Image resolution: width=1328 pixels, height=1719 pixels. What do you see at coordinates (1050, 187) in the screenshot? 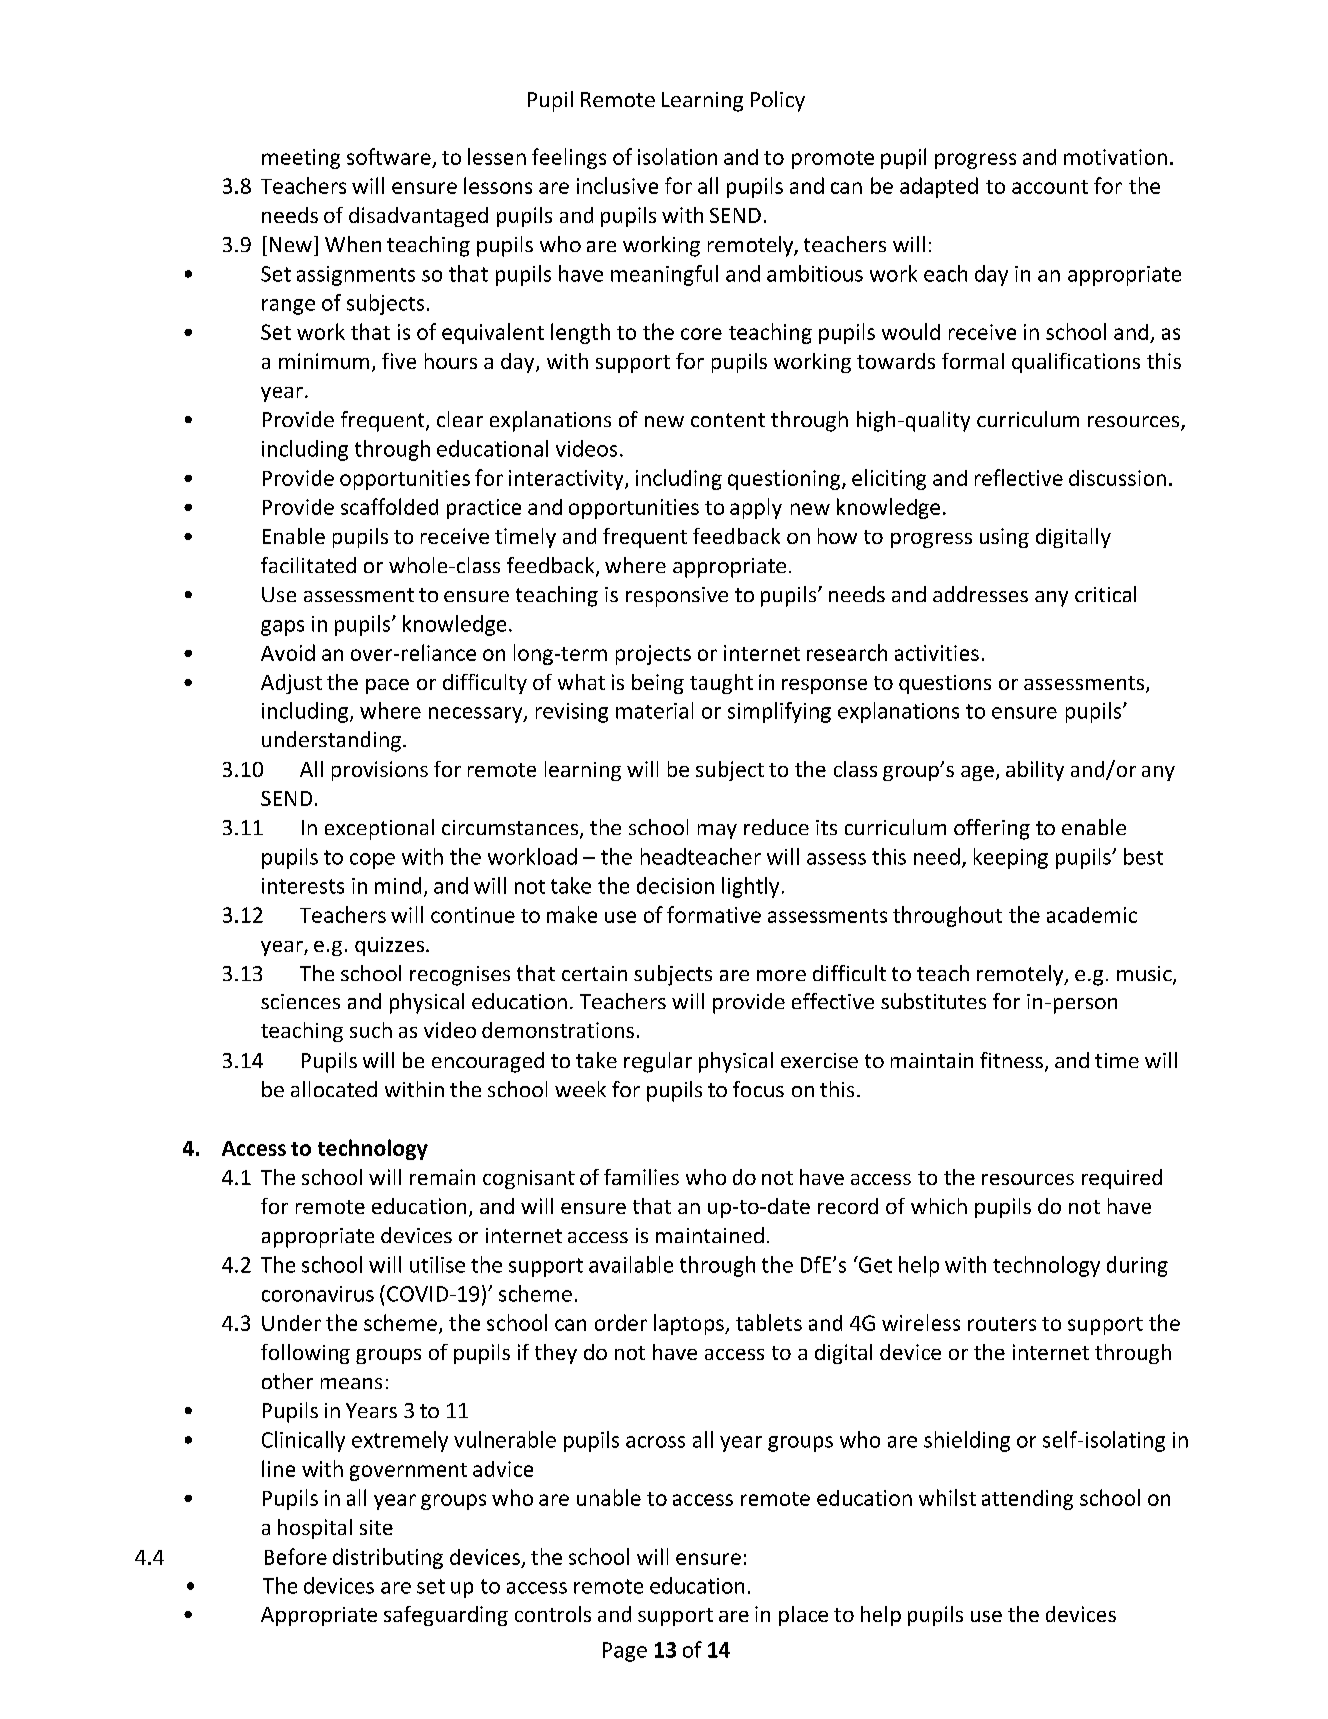
I see `account` at bounding box center [1050, 187].
